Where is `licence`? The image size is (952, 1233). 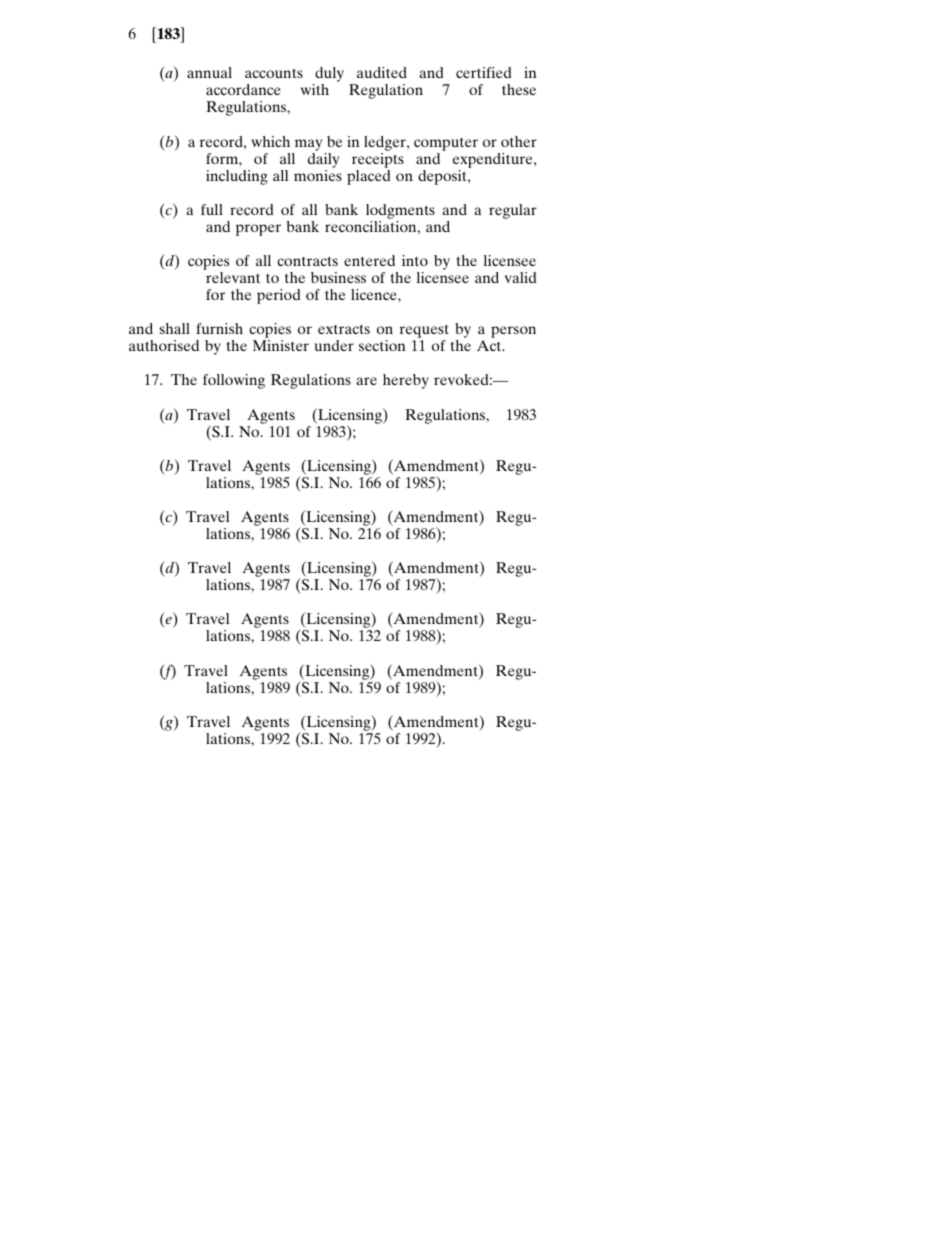 licence is located at coordinates (375, 294).
